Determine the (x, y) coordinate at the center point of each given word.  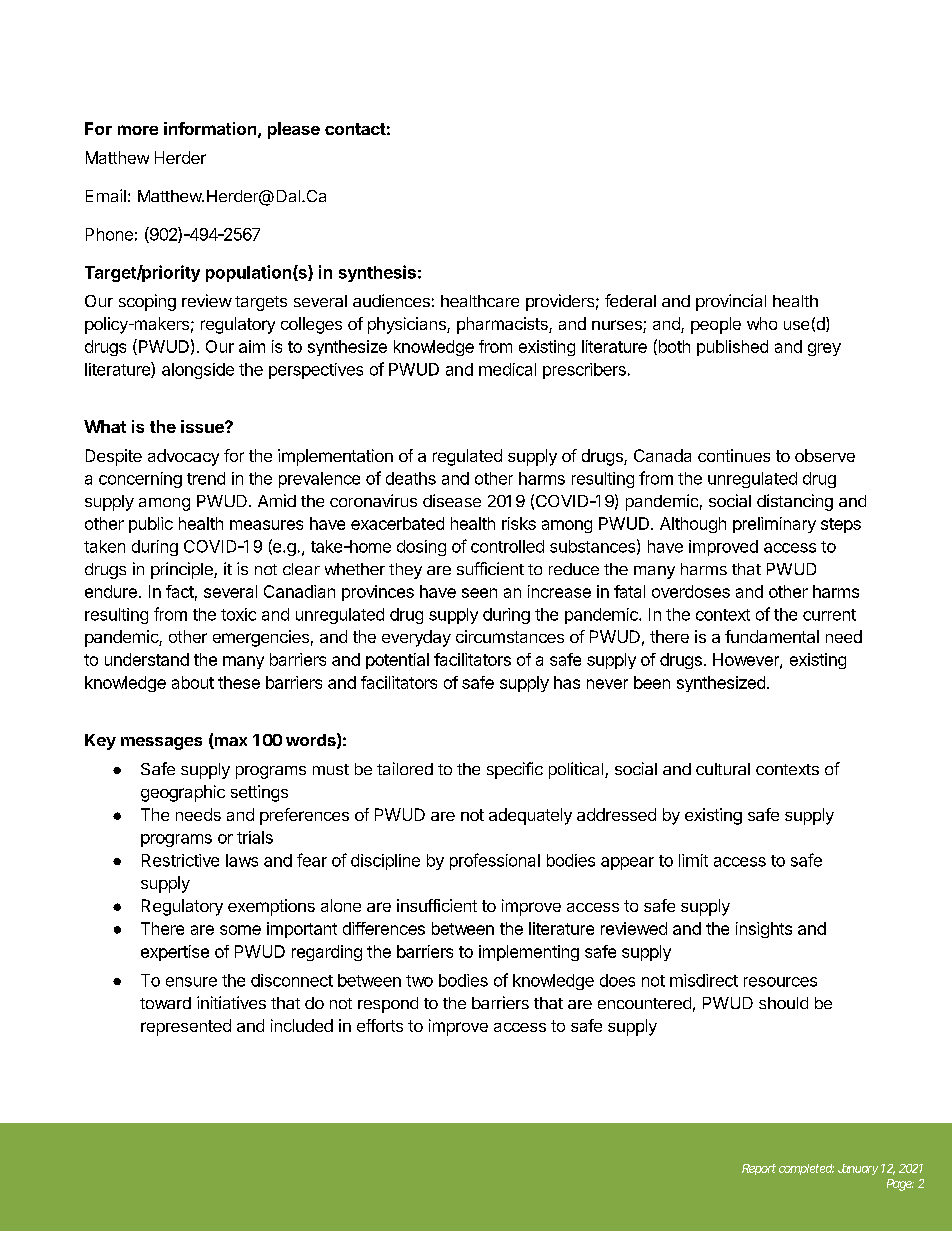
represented (186, 1027)
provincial (731, 302)
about (193, 682)
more (138, 130)
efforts (380, 1025)
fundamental (772, 636)
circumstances (510, 636)
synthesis (377, 273)
